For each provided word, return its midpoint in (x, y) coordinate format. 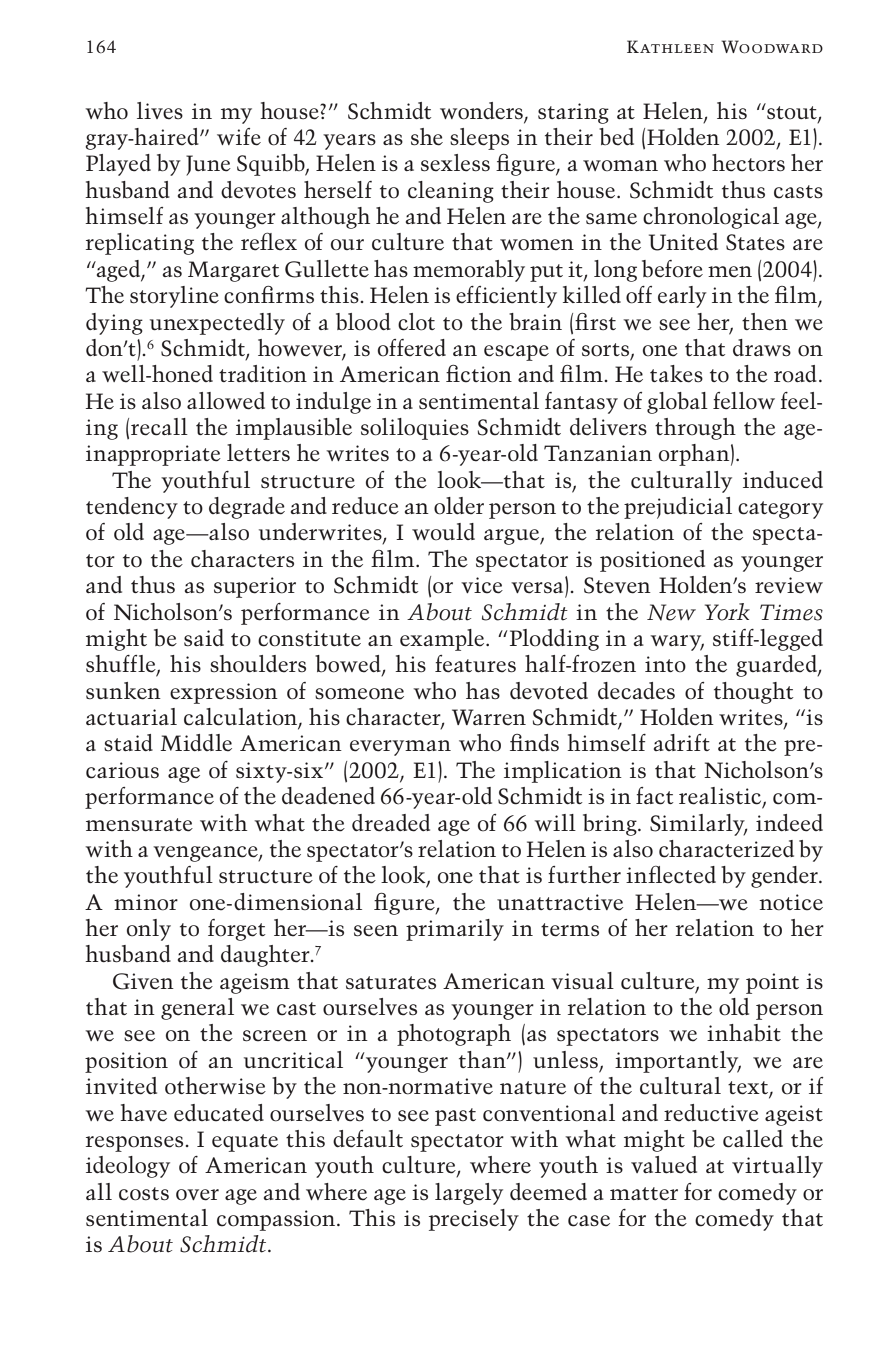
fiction (479, 374)
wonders (481, 111)
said (204, 637)
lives (160, 111)
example (443, 640)
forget (237, 930)
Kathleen (670, 46)
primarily (455, 930)
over (197, 1195)
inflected (671, 875)
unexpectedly (217, 324)
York (727, 612)
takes (676, 374)
